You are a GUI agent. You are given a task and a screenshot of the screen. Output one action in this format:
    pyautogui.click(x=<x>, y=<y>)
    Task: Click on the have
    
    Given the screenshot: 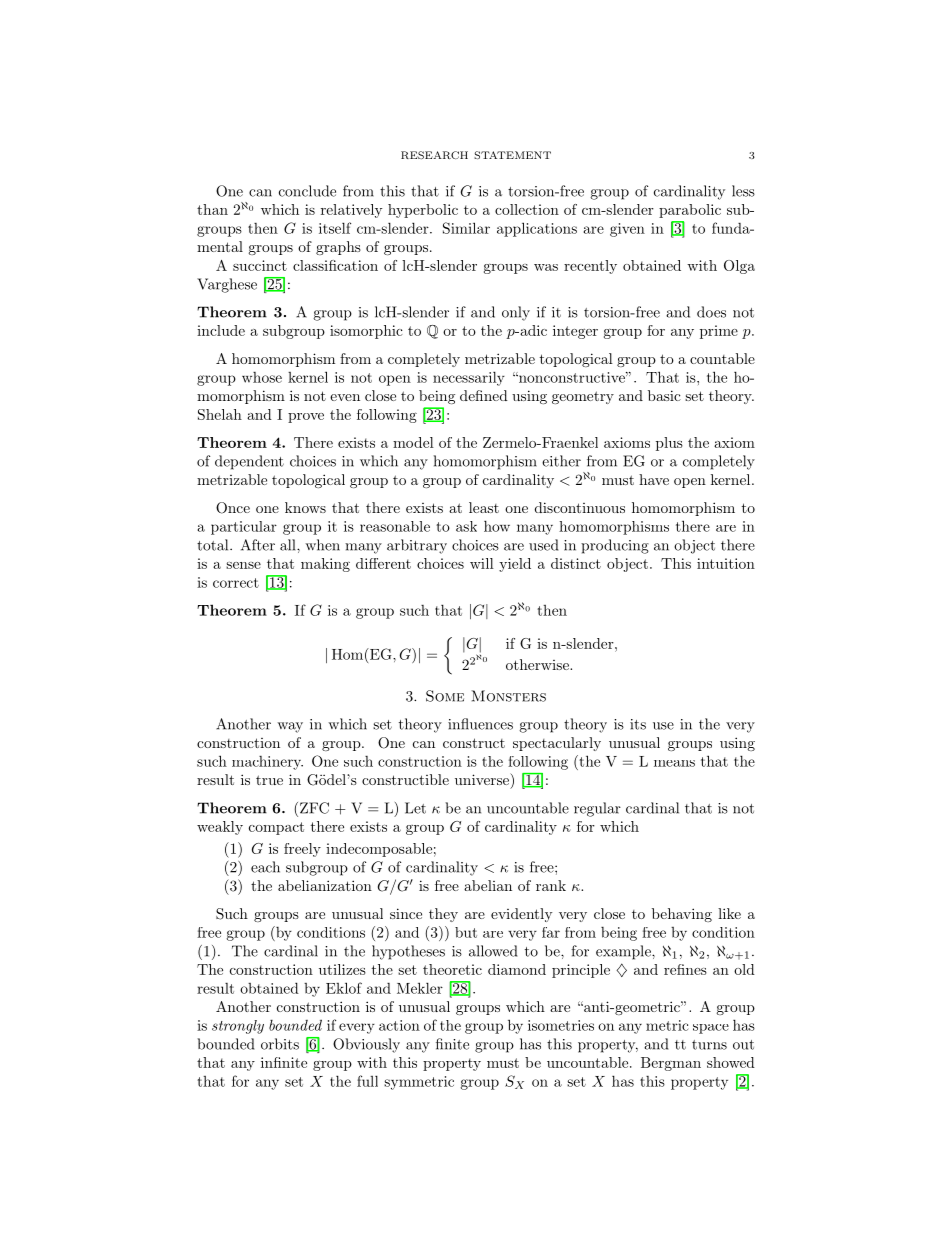 What is the action you would take?
    pyautogui.click(x=654, y=479)
